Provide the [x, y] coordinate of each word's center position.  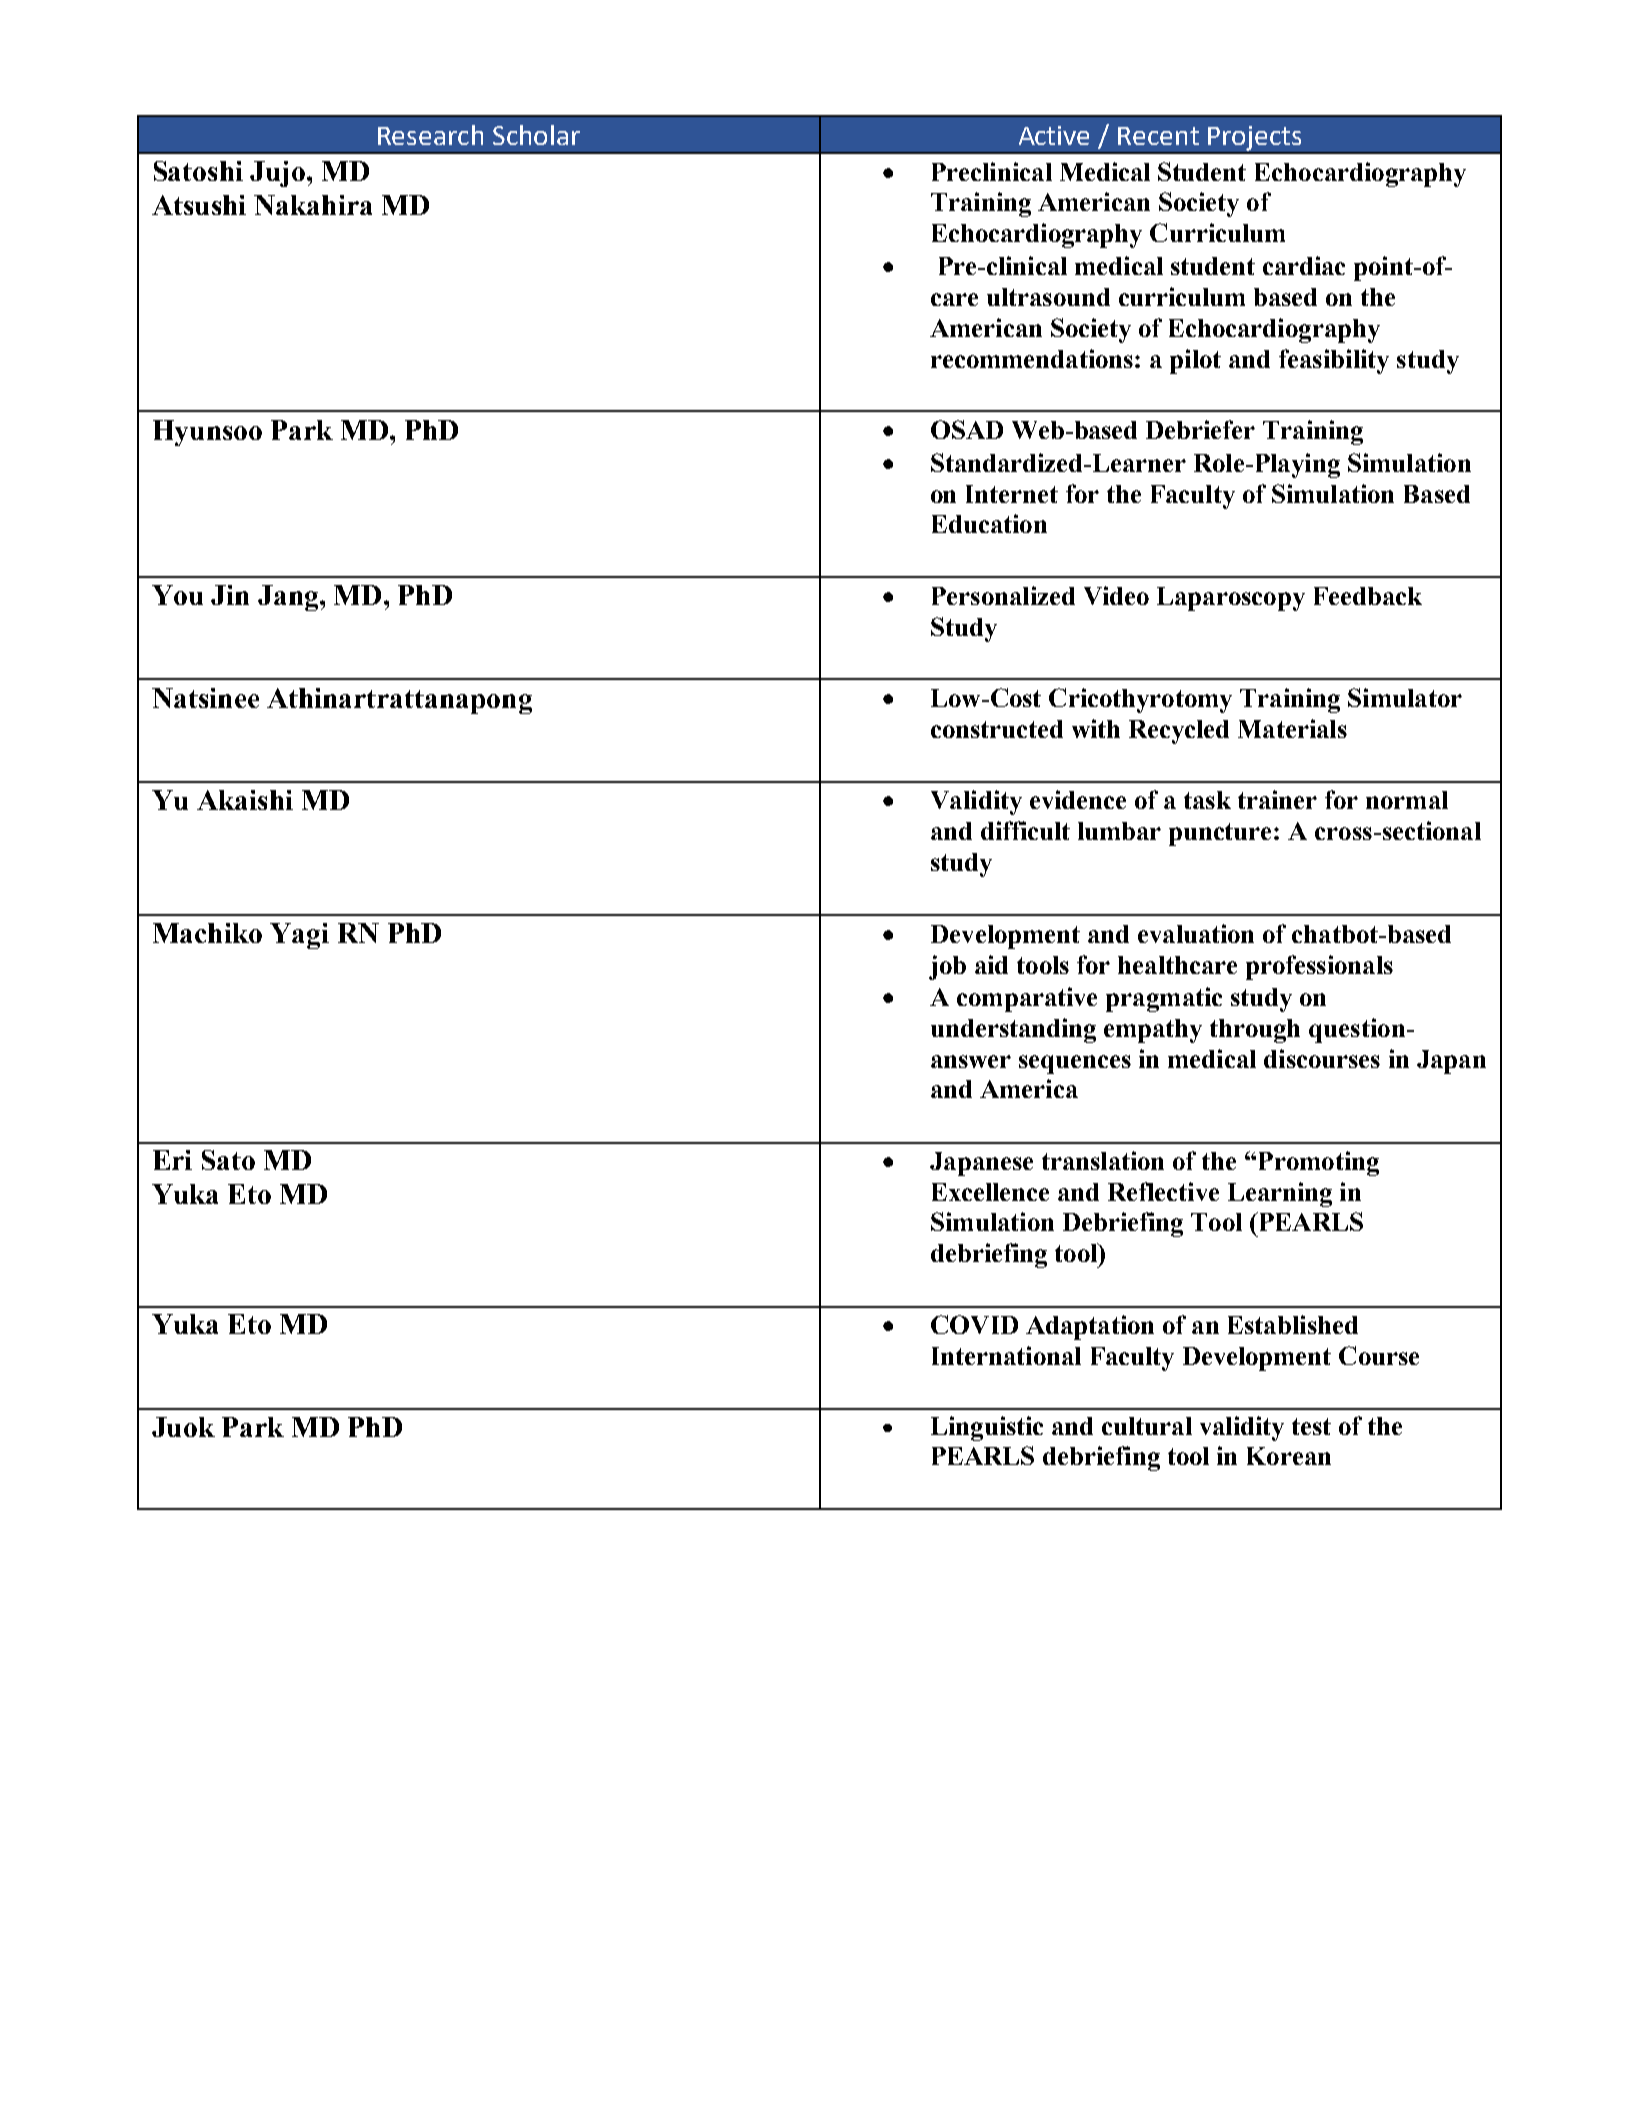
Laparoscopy [1231, 599]
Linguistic [987, 1428]
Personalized [1003, 595]
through [1255, 1031]
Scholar [536, 135]
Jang [289, 598]
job [947, 967]
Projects [1254, 138]
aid [991, 964]
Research [430, 135]
